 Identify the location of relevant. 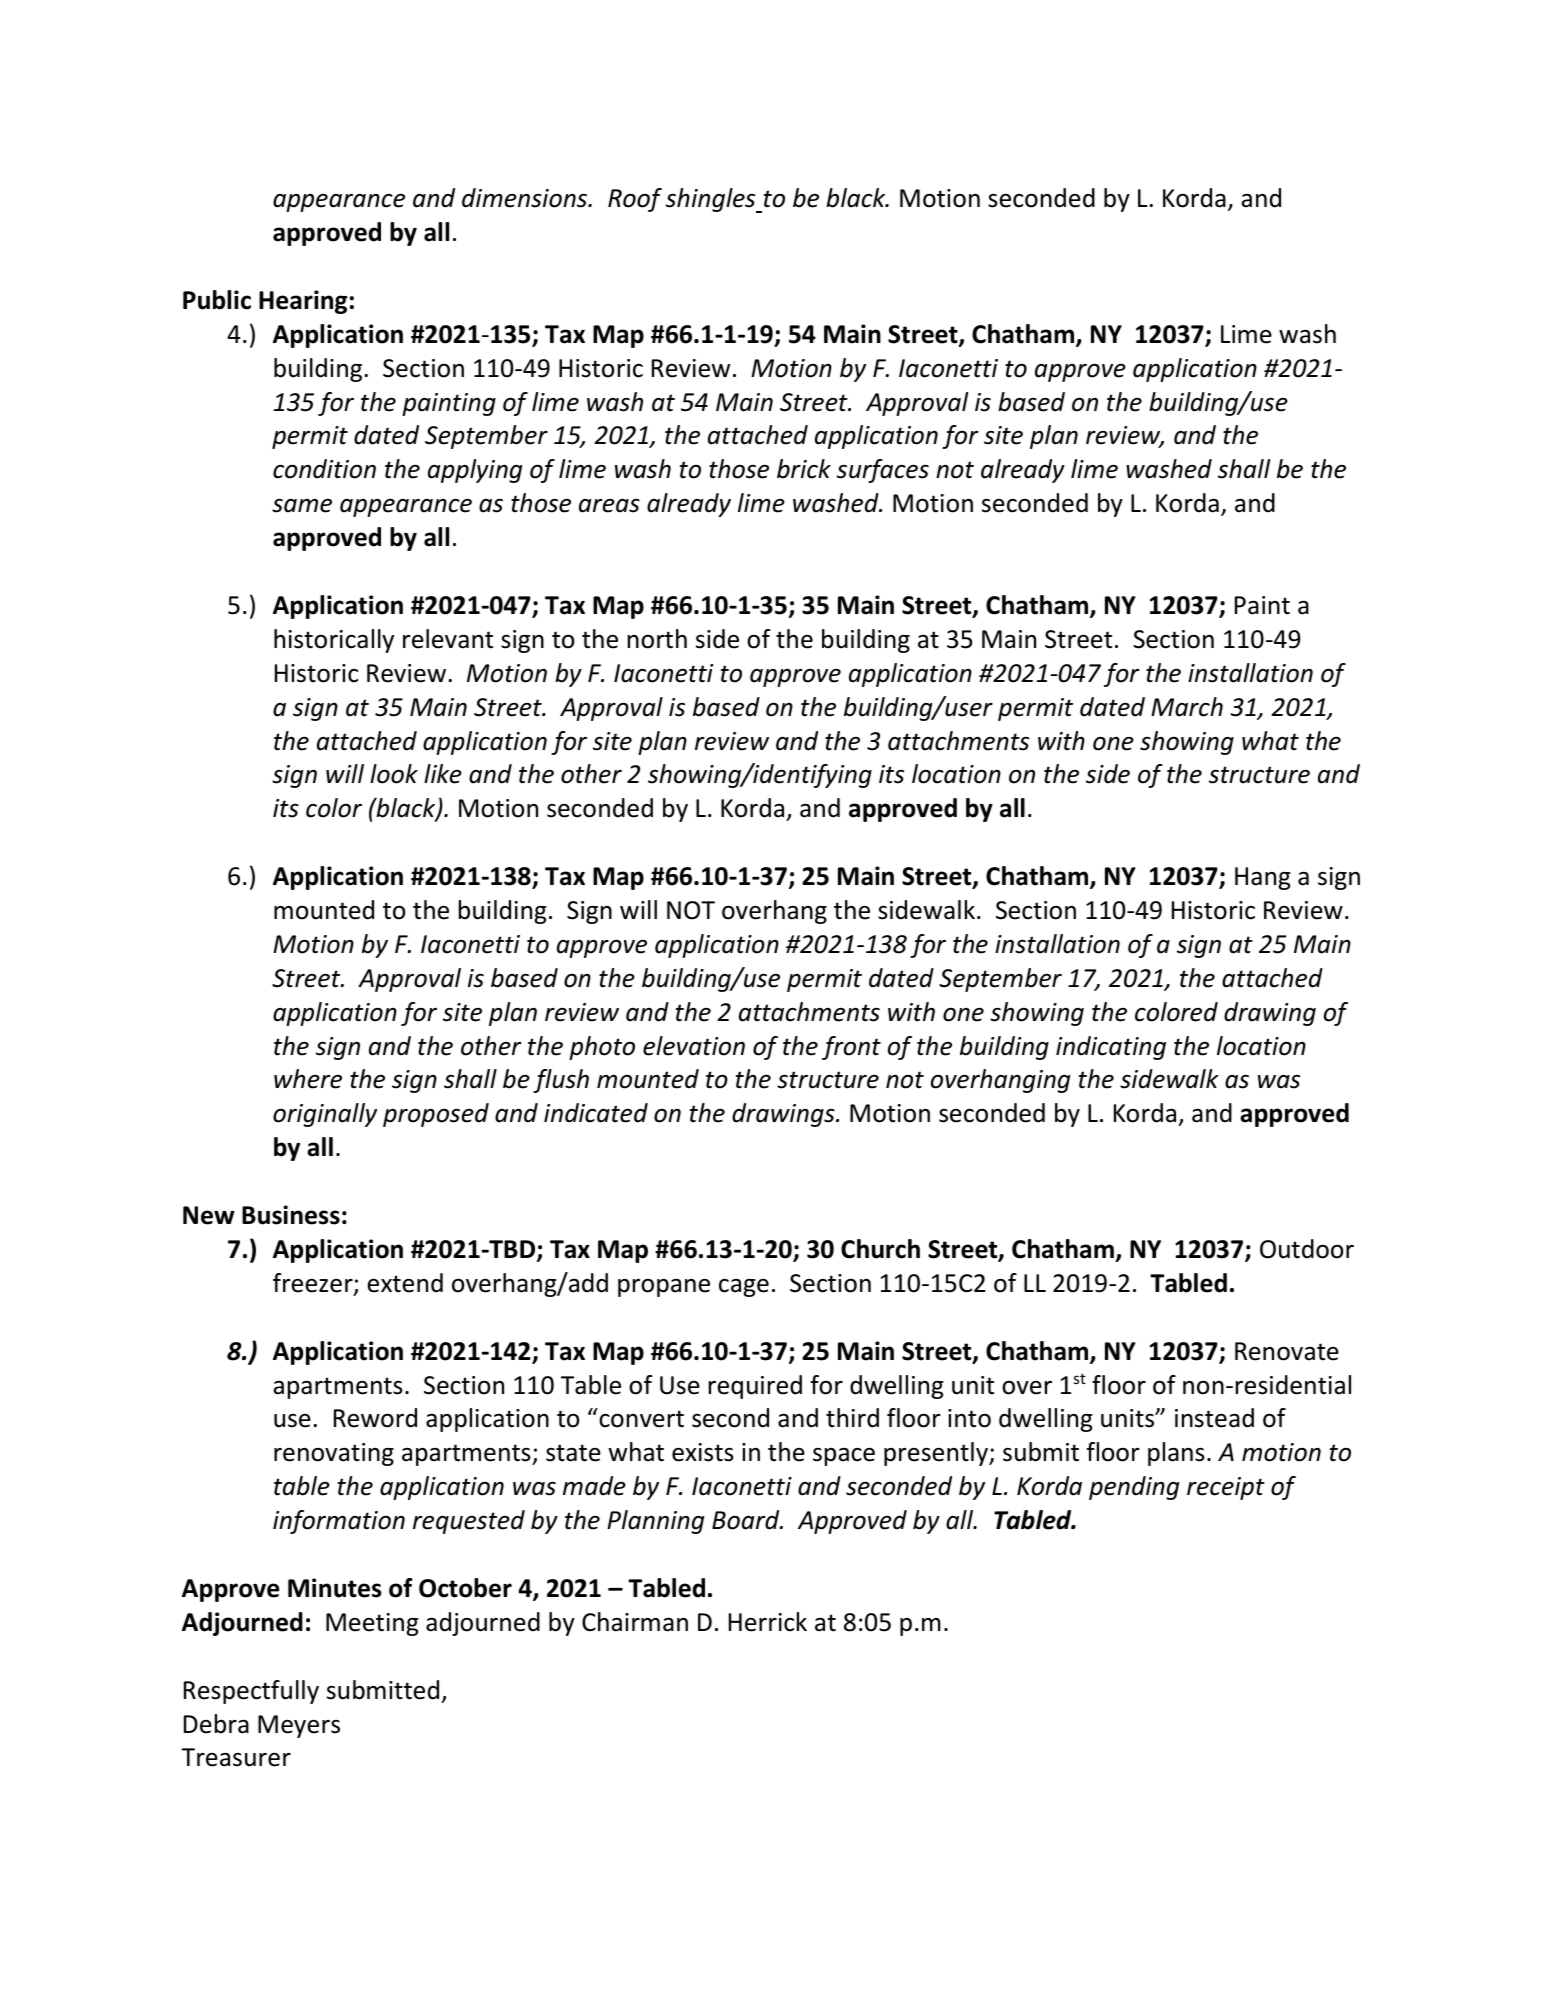
(448, 639).
